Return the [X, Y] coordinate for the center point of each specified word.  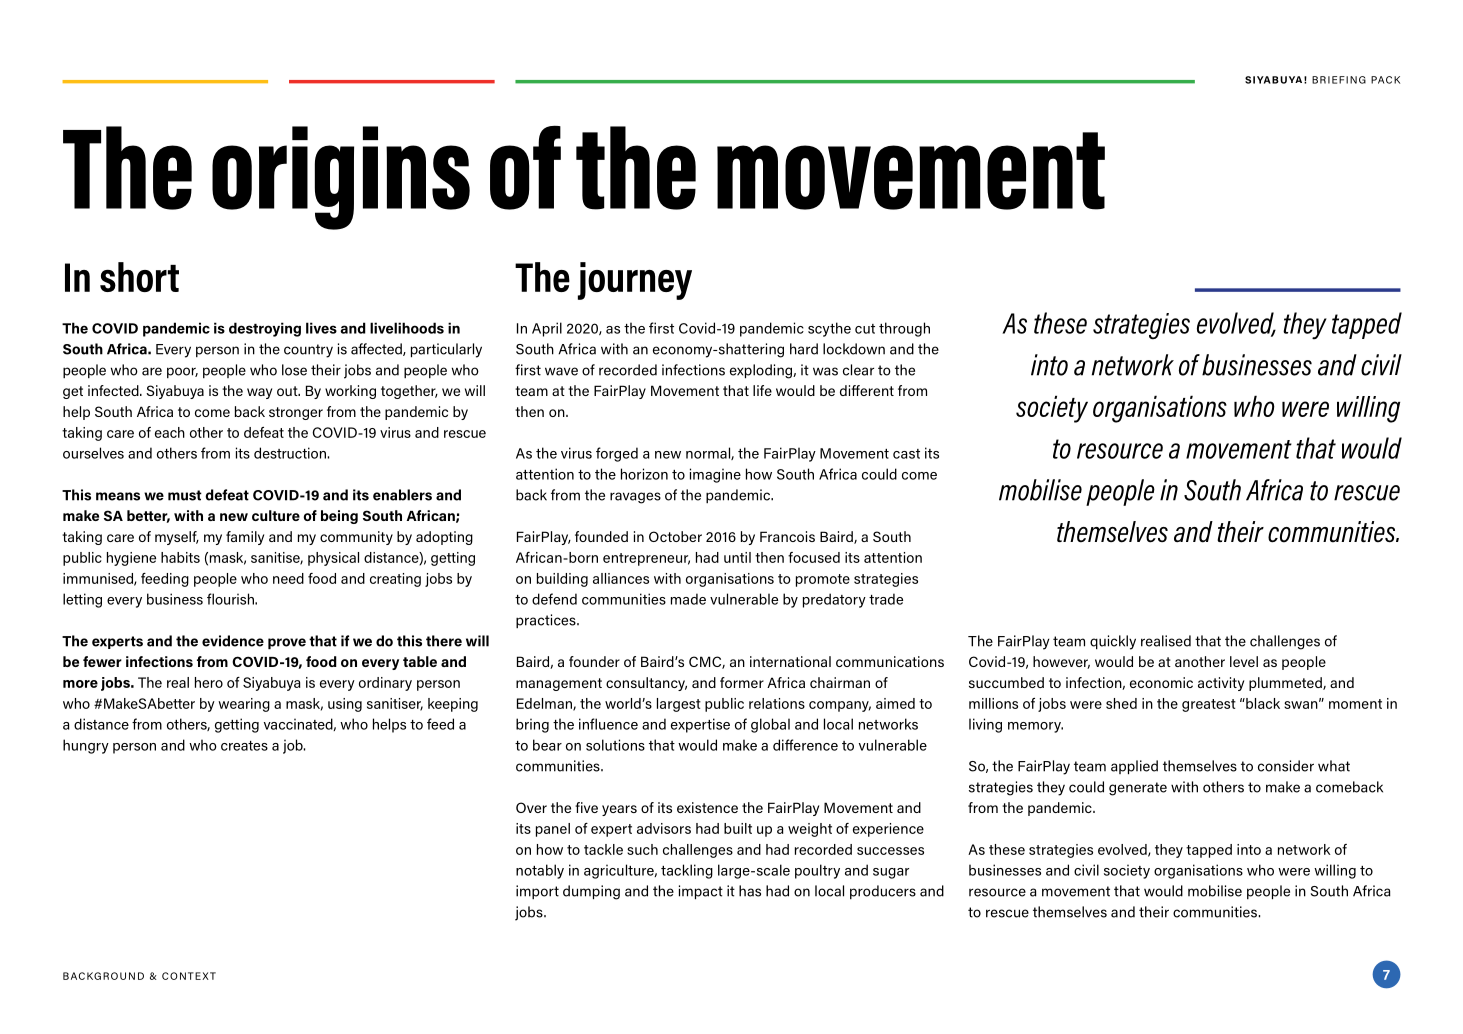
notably [540, 871]
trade [886, 599]
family [245, 538]
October [675, 536]
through [904, 329]
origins [341, 178]
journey [635, 281]
